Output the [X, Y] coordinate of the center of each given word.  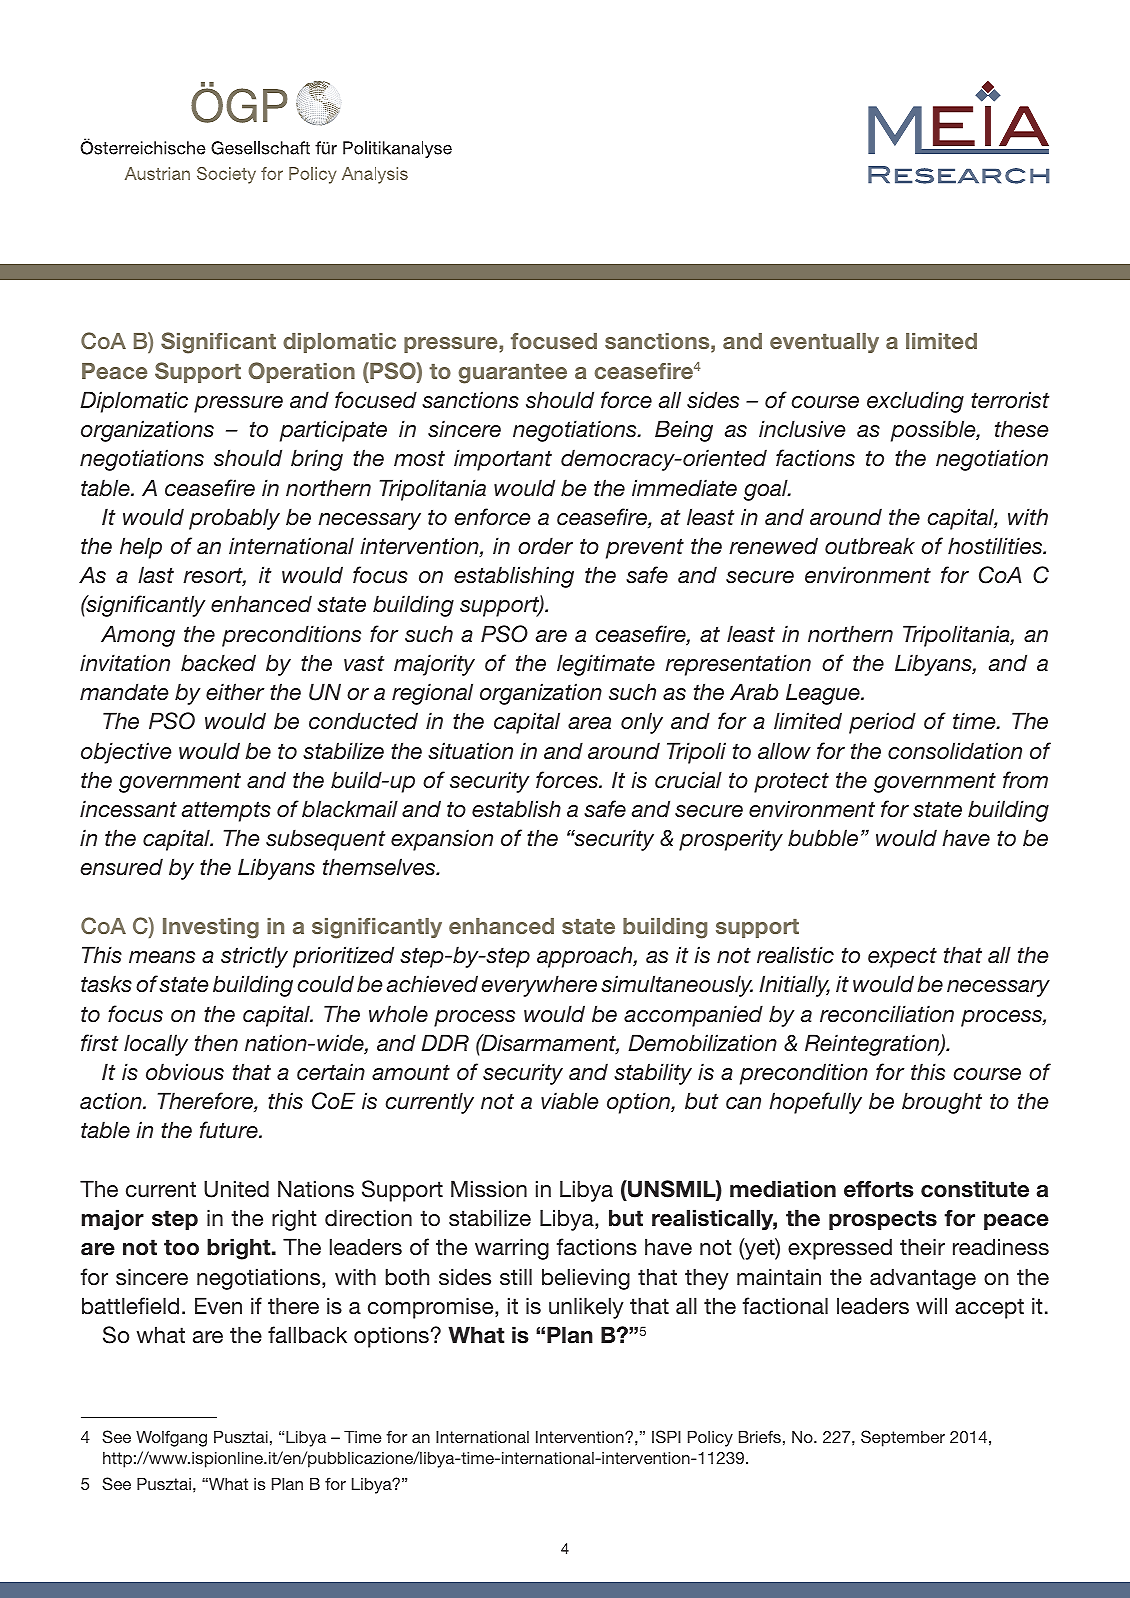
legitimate [606, 665]
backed [218, 663]
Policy [710, 1439]
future [230, 1130]
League [824, 694]
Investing [211, 928]
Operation [301, 372]
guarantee [512, 374]
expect [902, 957]
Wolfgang [171, 1438]
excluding [915, 402]
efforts [879, 1189]
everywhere [539, 986]
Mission [489, 1189]
